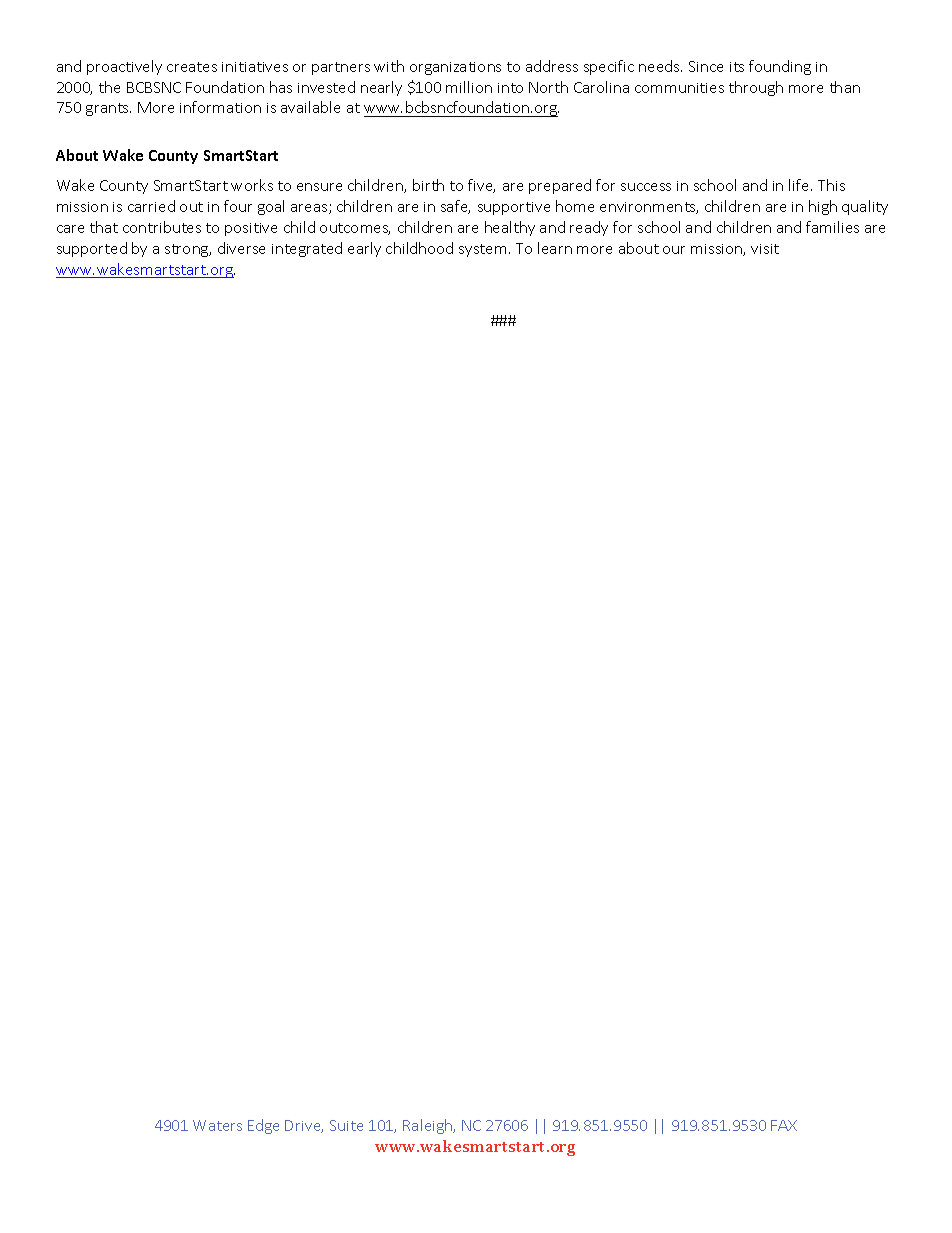 The height and width of the page is (1233, 952). What do you see at coordinates (482, 250) in the page?
I see `system` at bounding box center [482, 250].
